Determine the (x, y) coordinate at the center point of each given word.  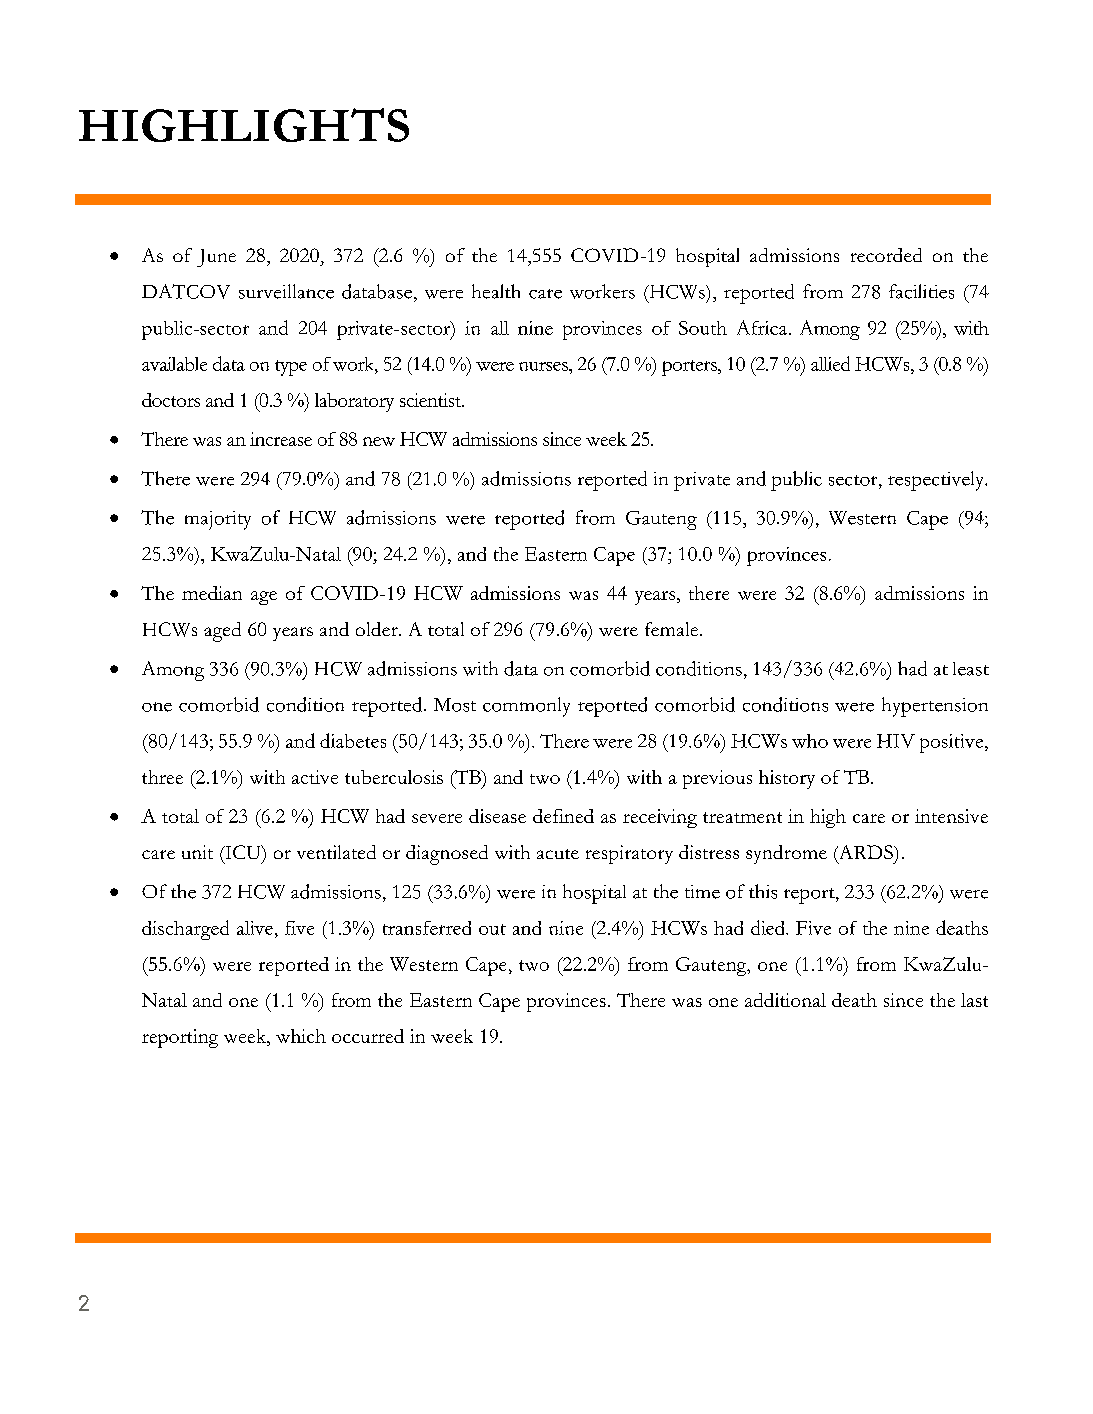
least (971, 669)
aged (222, 632)
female (673, 629)
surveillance (286, 291)
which (301, 1036)
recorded (886, 255)
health (496, 291)
